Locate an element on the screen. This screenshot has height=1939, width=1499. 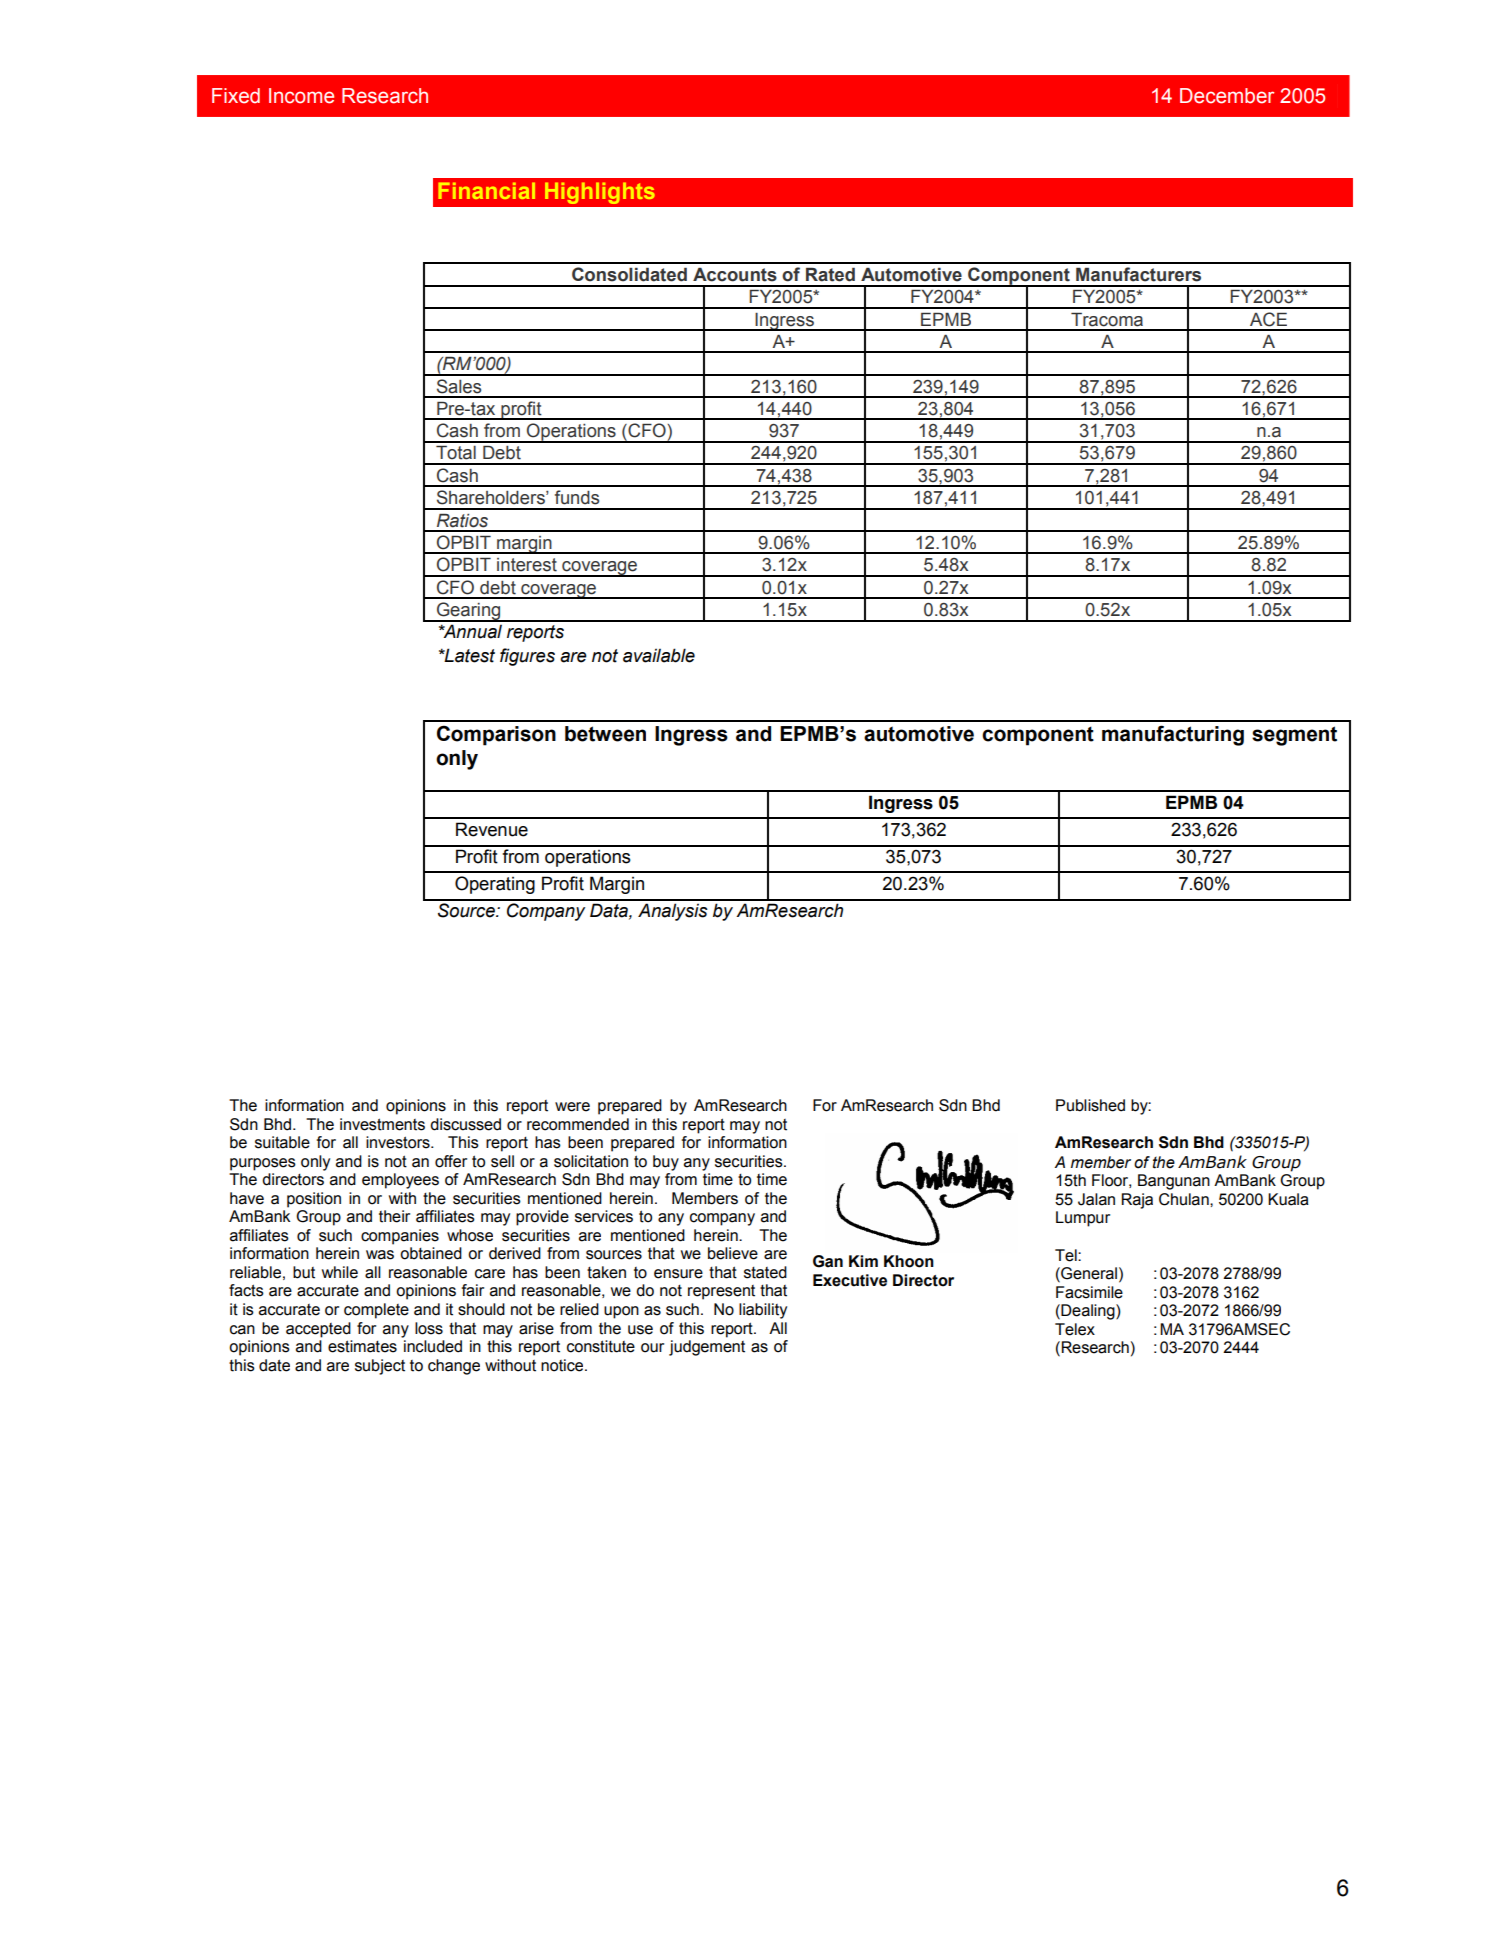
Income is located at coordinates (301, 96).
